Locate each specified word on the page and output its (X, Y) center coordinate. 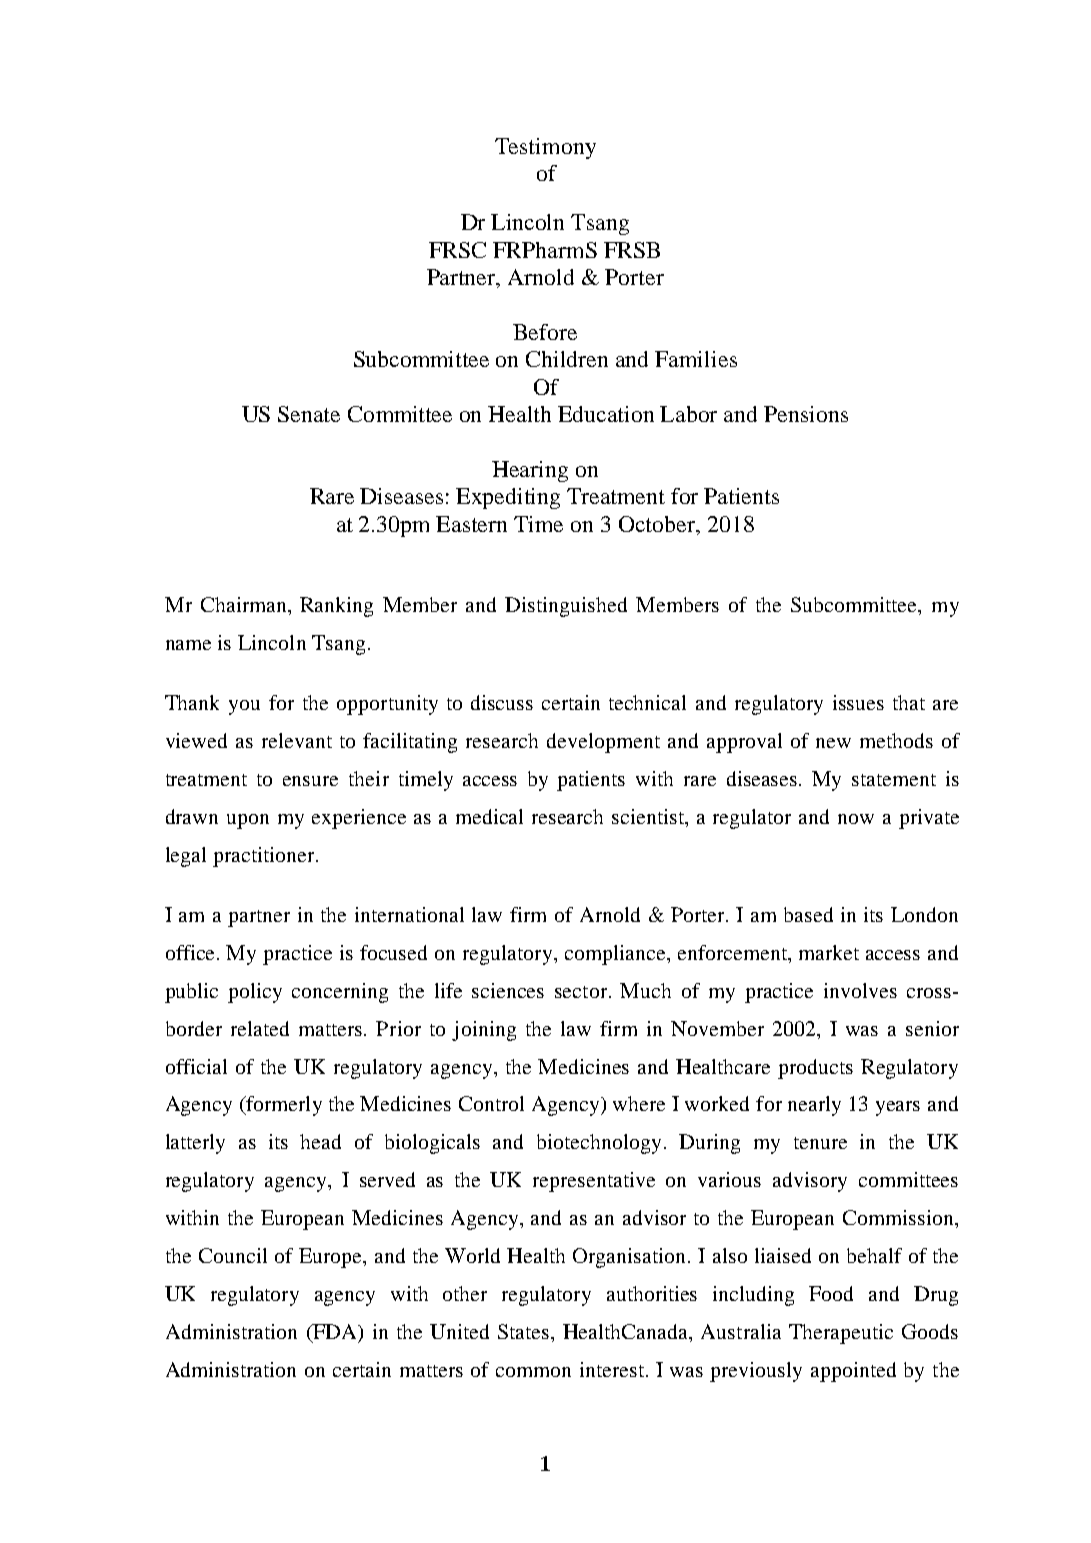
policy (255, 993)
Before (545, 332)
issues (858, 702)
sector (582, 992)
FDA (335, 1331)
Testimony (545, 148)
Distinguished (566, 607)
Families (696, 359)
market (829, 952)
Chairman (245, 604)
